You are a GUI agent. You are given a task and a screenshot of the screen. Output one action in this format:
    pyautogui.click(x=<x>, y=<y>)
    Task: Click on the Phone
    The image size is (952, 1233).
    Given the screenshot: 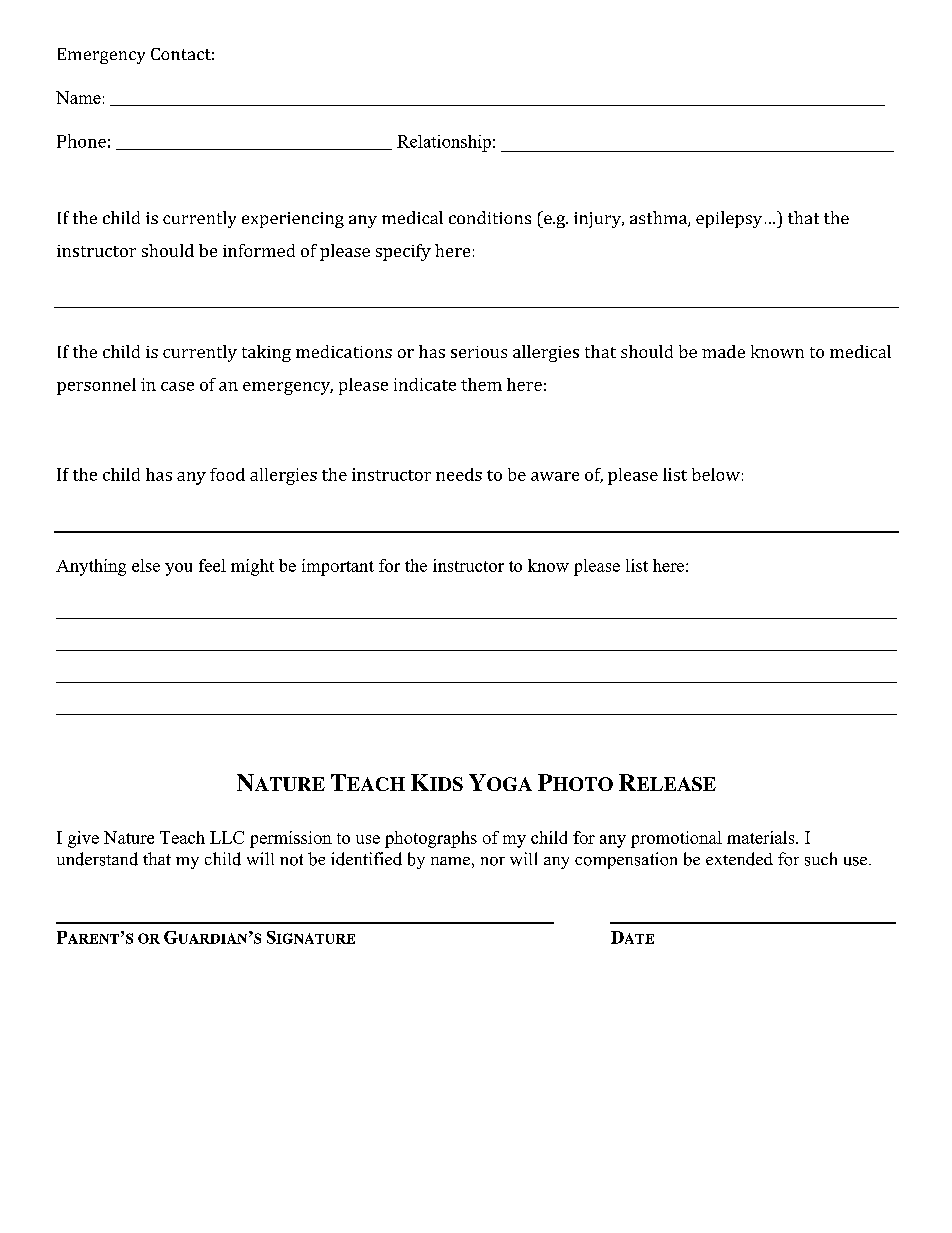 What is the action you would take?
    pyautogui.click(x=81, y=141)
